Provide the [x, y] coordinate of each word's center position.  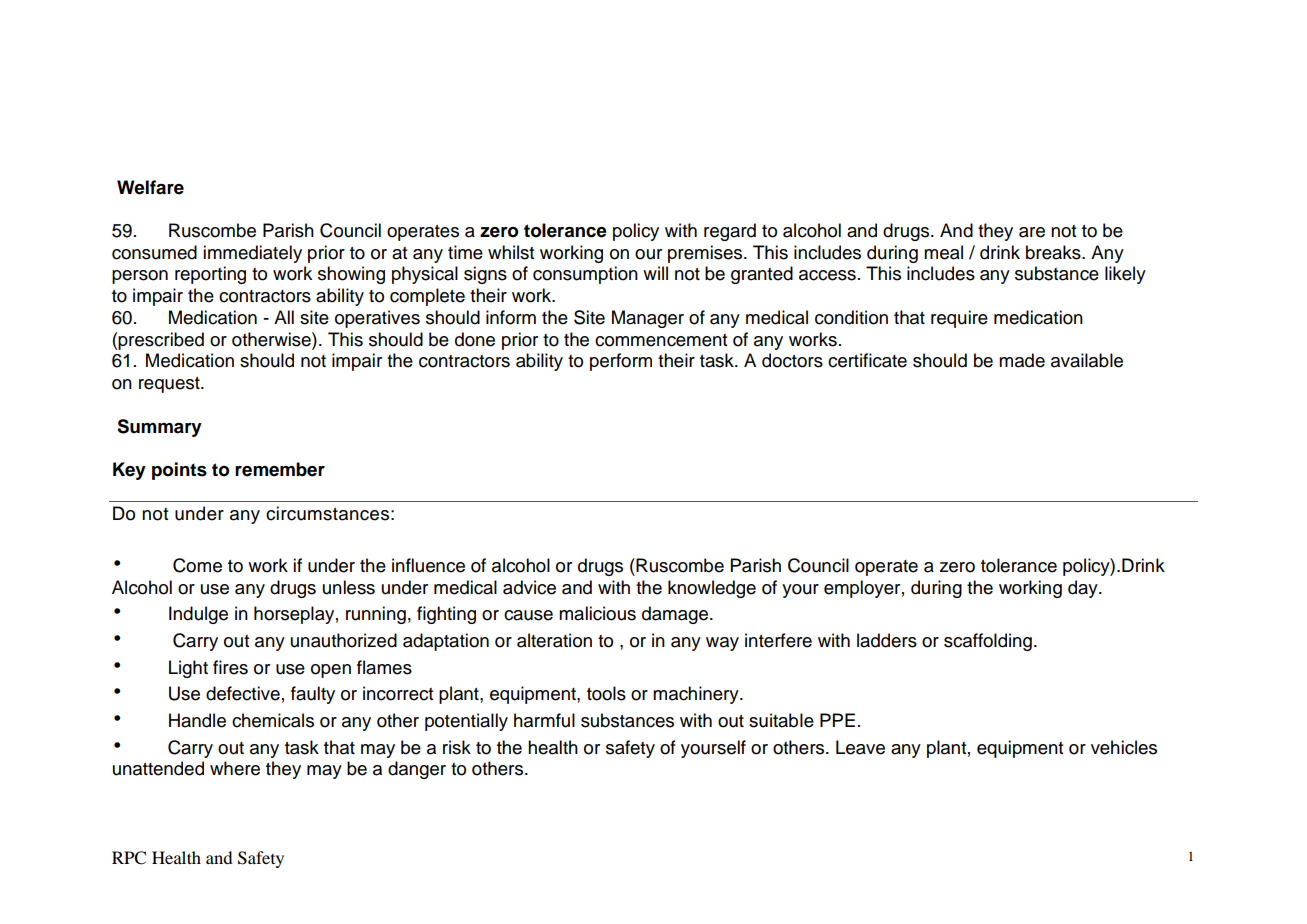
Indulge [198, 615]
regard [730, 232]
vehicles [1124, 747]
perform [621, 362]
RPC [129, 858]
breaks [1054, 252]
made [1022, 360]
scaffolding [988, 642]
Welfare [150, 187]
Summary [159, 428]
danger [417, 770]
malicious [597, 613]
